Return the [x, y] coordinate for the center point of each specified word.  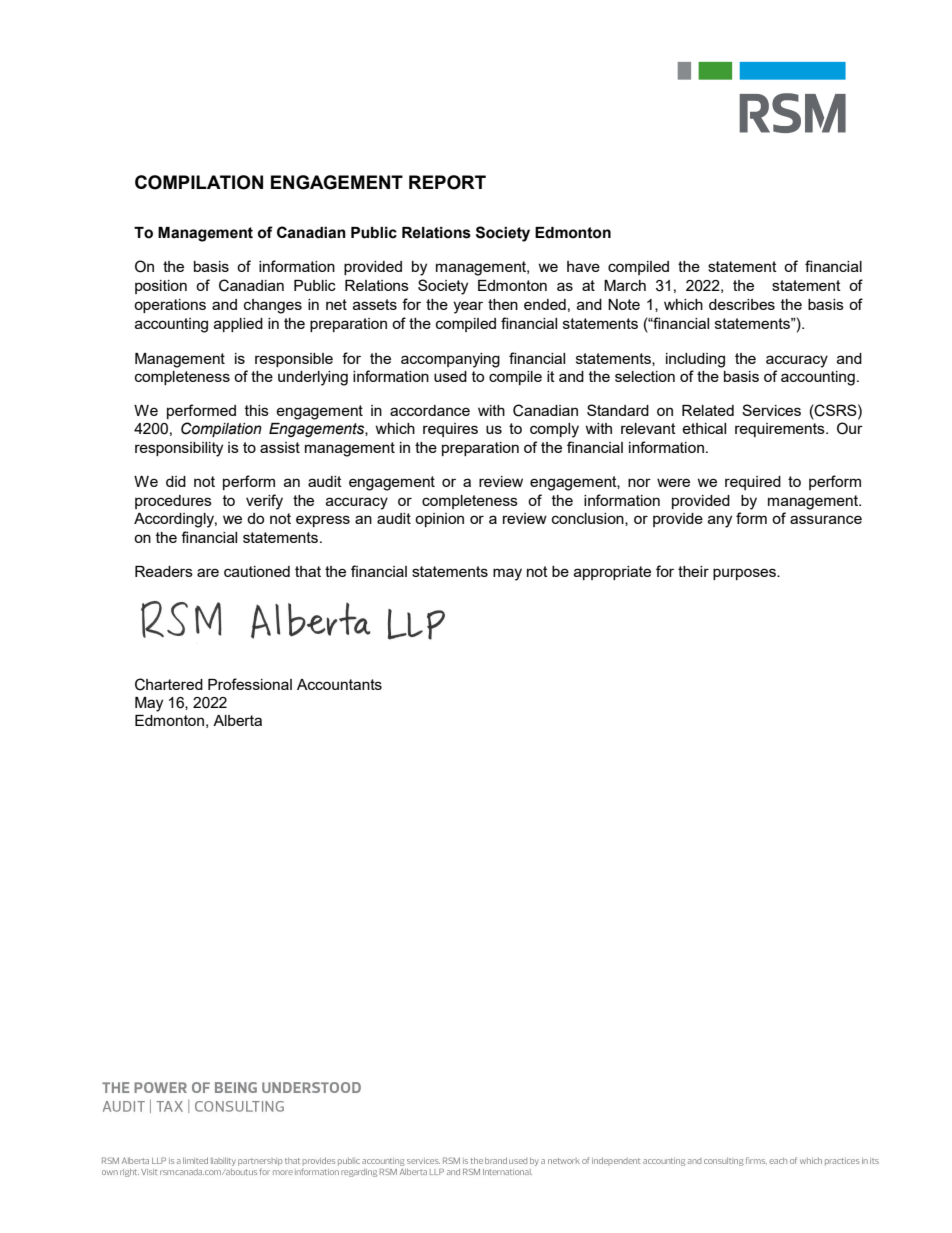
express [323, 521]
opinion [439, 520]
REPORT [447, 182]
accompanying [450, 360]
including [695, 360]
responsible [294, 360]
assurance [826, 519]
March [625, 285]
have [583, 266]
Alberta [237, 720]
